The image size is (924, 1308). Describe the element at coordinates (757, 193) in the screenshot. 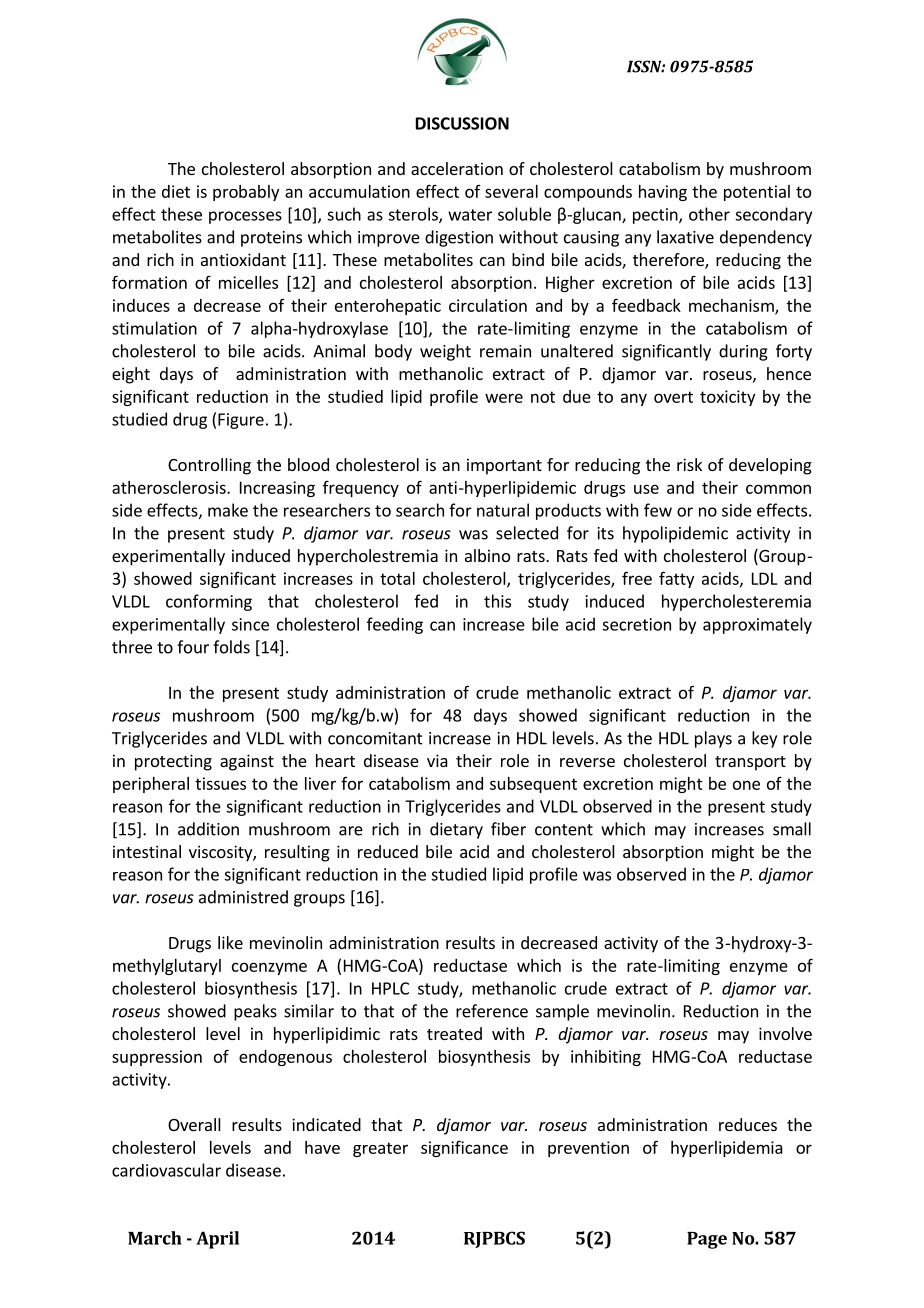

I see `potential` at that location.
